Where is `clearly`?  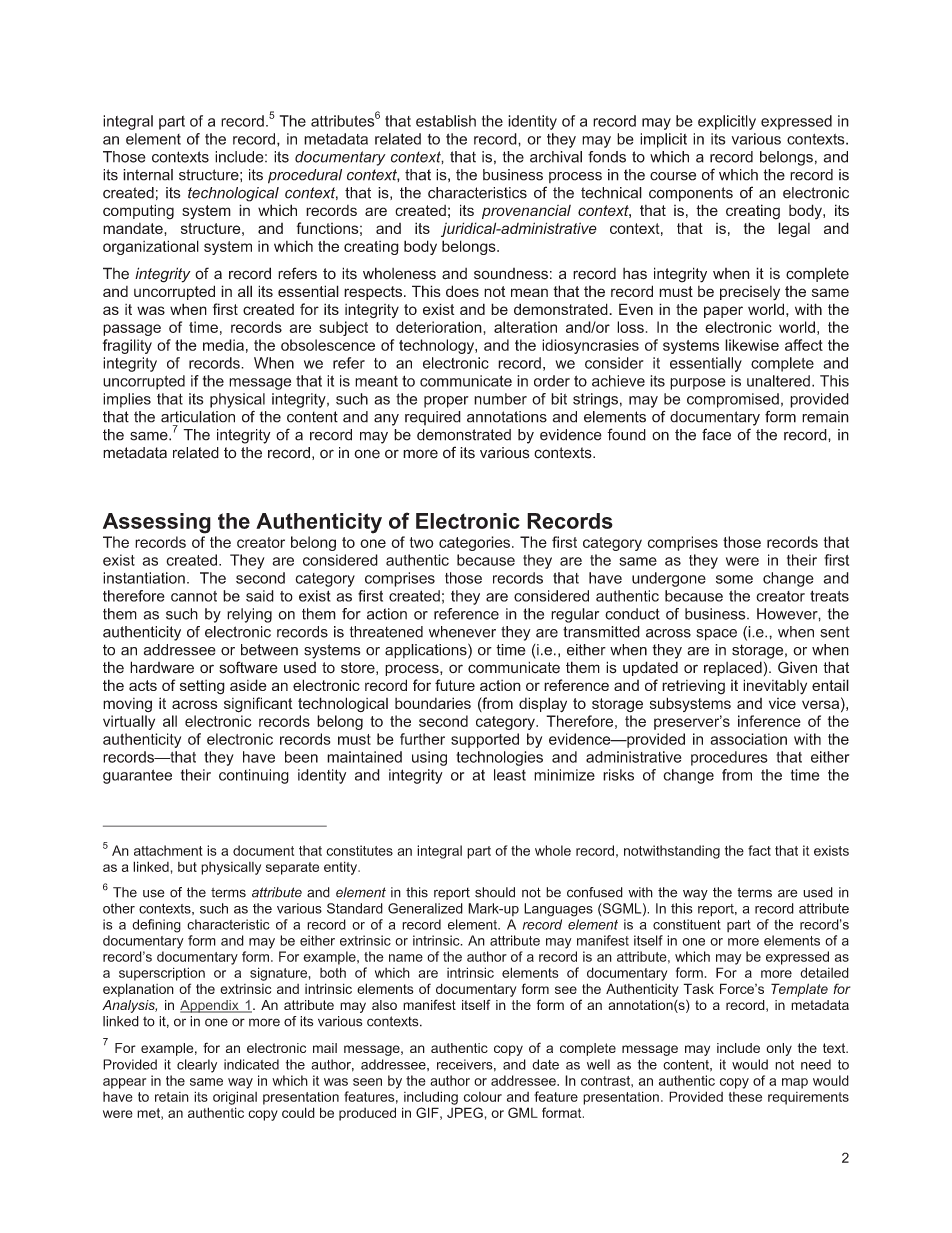 clearly is located at coordinates (197, 1066).
